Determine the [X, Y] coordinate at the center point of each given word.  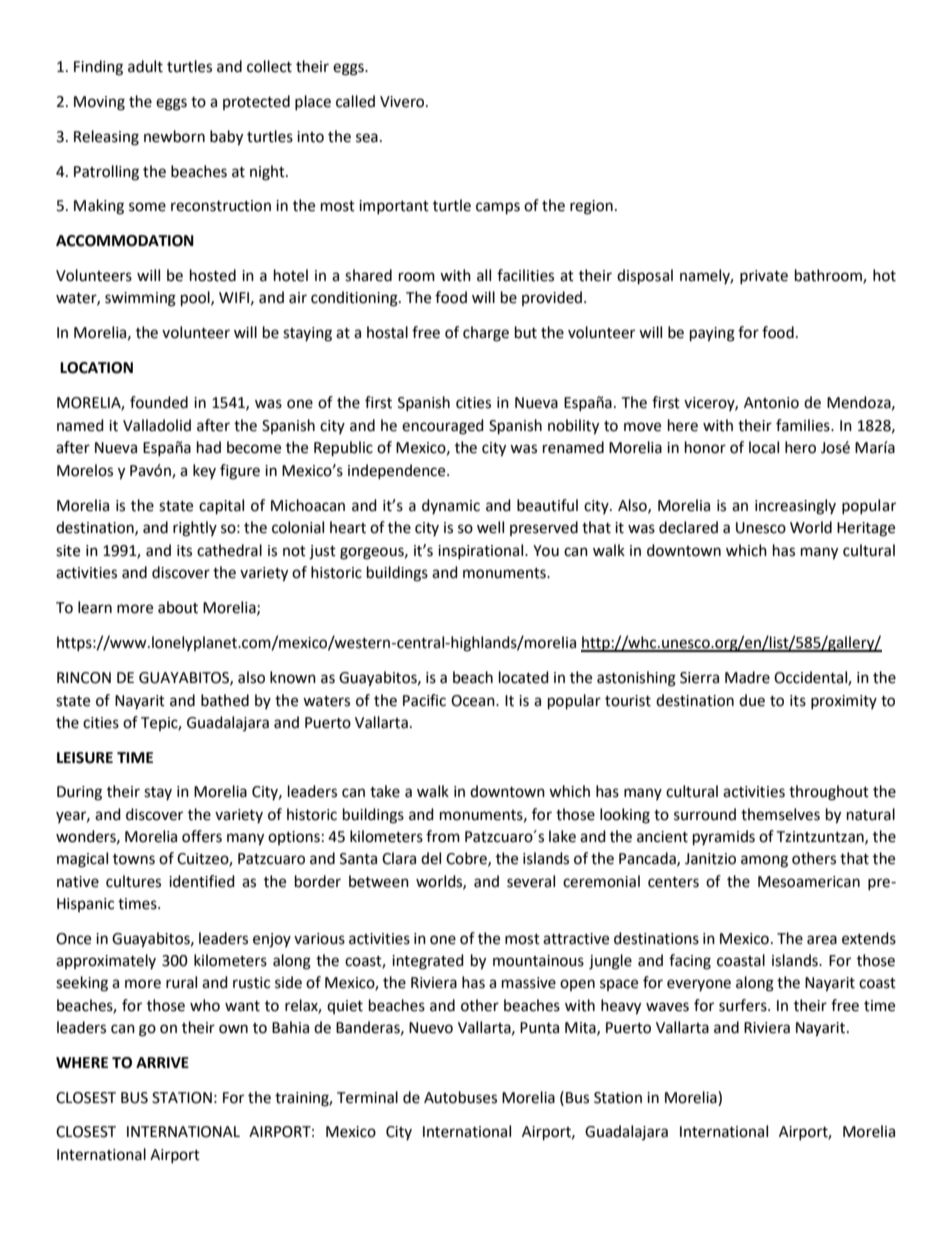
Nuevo [431, 1028]
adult [145, 66]
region [591, 207]
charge [486, 334]
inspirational [482, 551]
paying [712, 334]
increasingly [795, 507]
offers [202, 836]
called [355, 101]
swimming [140, 299]
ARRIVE [162, 1062]
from [443, 836]
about [178, 607]
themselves [780, 814]
